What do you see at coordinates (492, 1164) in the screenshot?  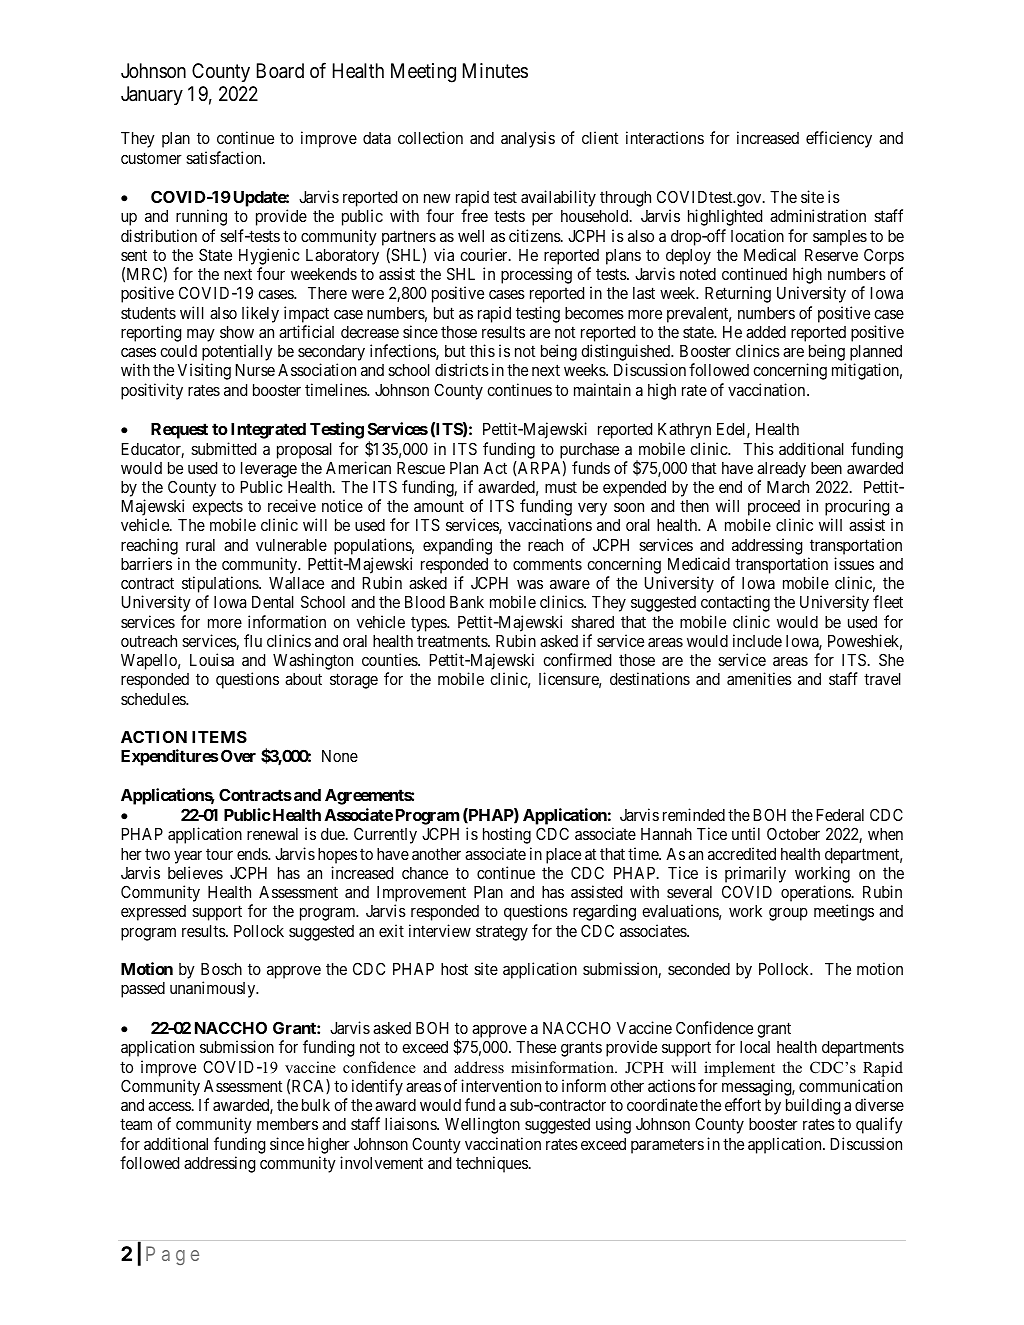 I see `techniques` at bounding box center [492, 1164].
